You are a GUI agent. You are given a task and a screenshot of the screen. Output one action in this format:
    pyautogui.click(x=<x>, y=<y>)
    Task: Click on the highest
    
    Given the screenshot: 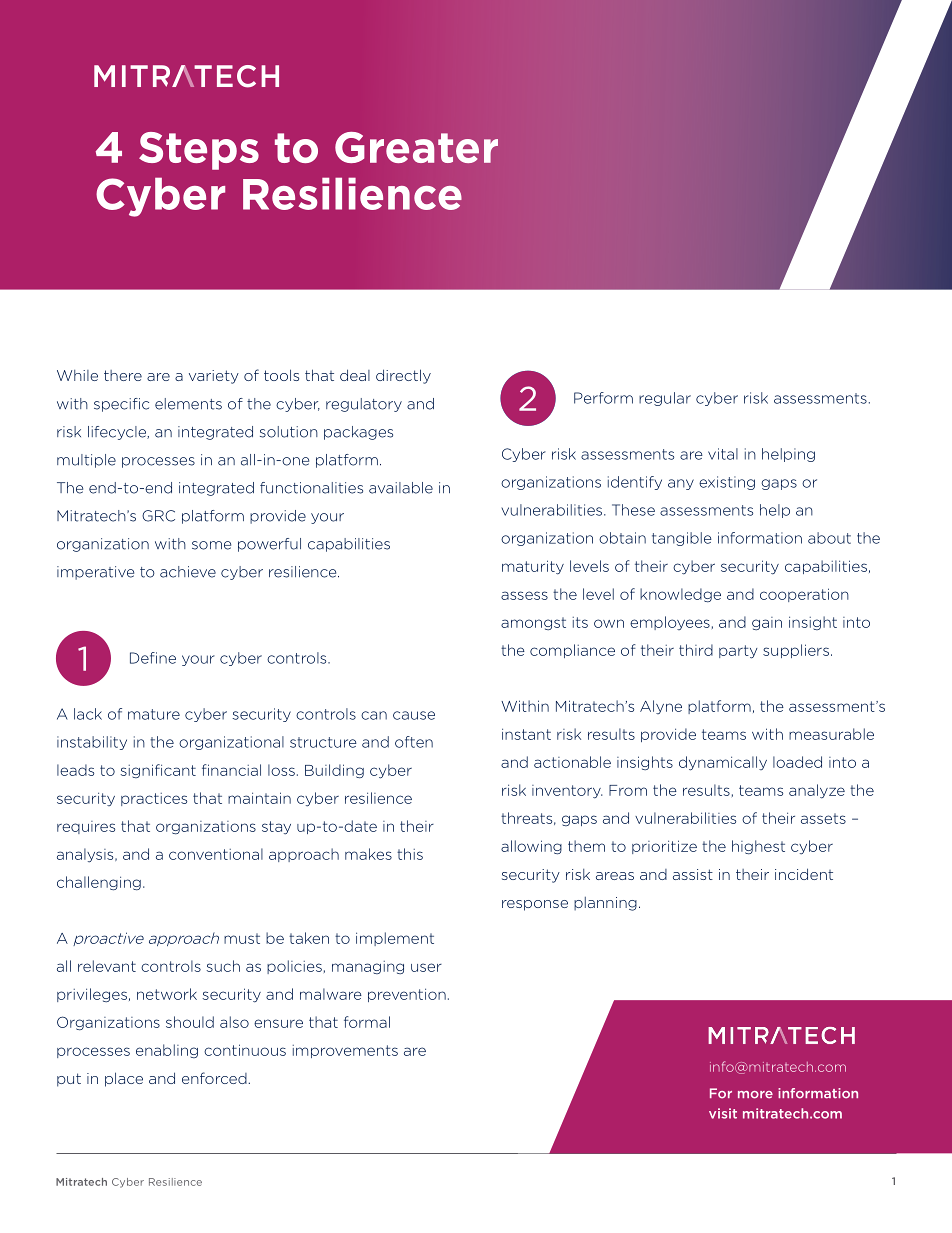 What is the action you would take?
    pyautogui.click(x=758, y=847)
